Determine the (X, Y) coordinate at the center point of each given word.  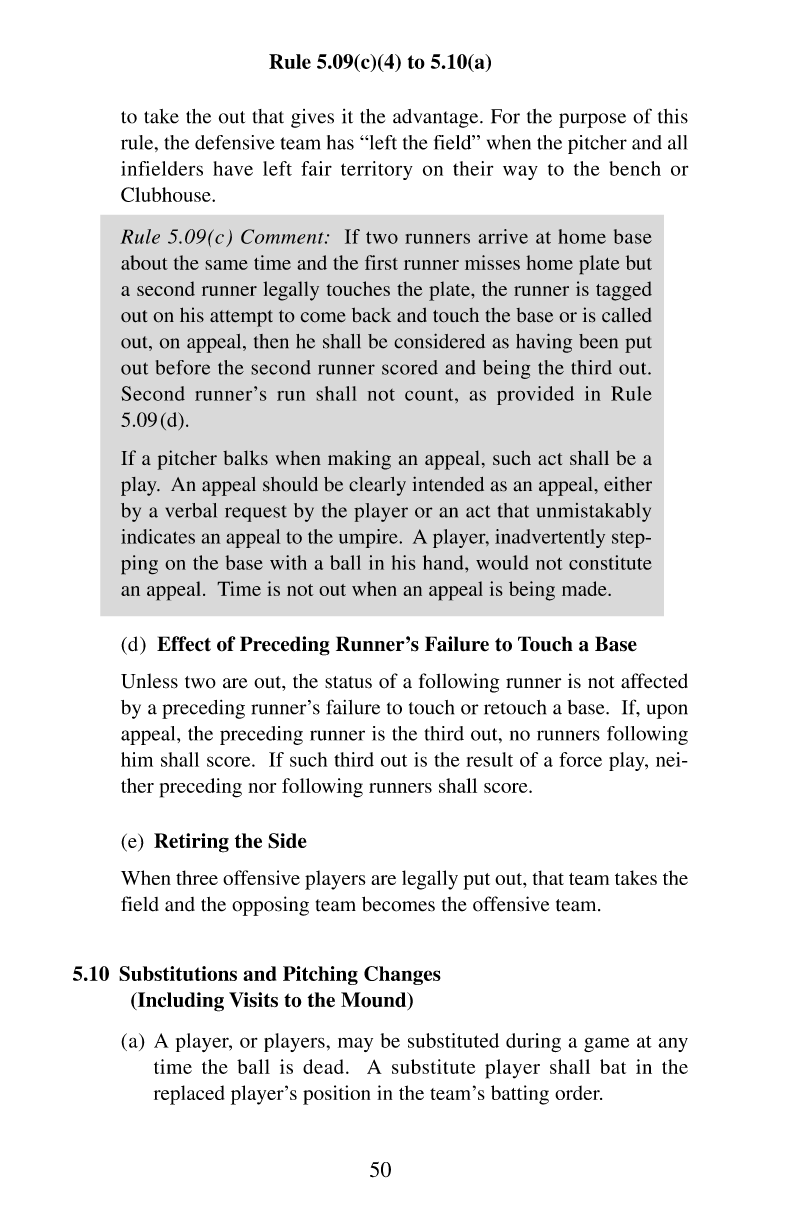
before (183, 367)
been (598, 341)
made (585, 588)
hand (444, 562)
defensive (235, 142)
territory (377, 170)
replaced (189, 1095)
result (489, 759)
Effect (184, 644)
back (371, 315)
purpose (592, 120)
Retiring (191, 843)
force (580, 759)
